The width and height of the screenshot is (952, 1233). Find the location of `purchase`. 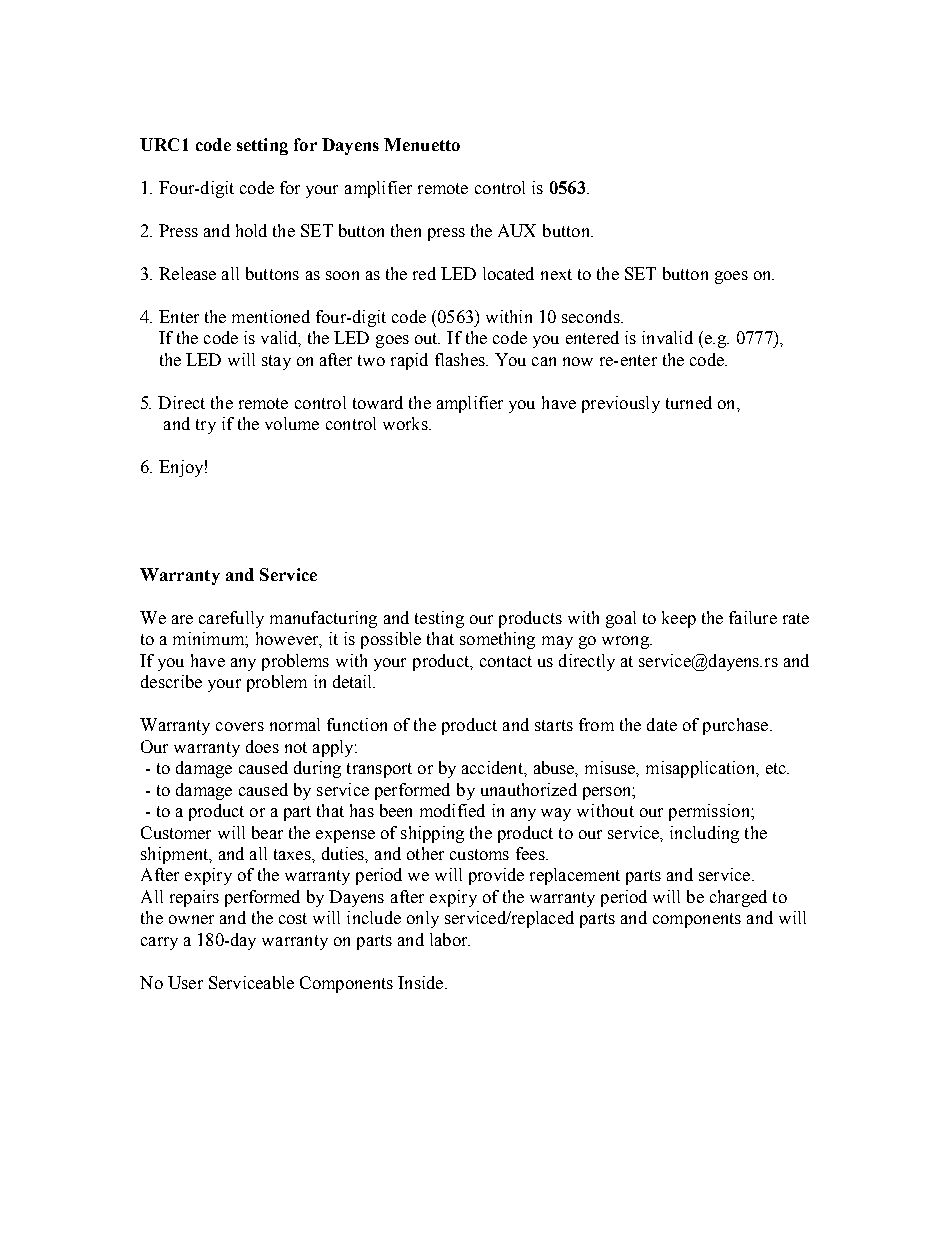

purchase is located at coordinates (737, 726).
